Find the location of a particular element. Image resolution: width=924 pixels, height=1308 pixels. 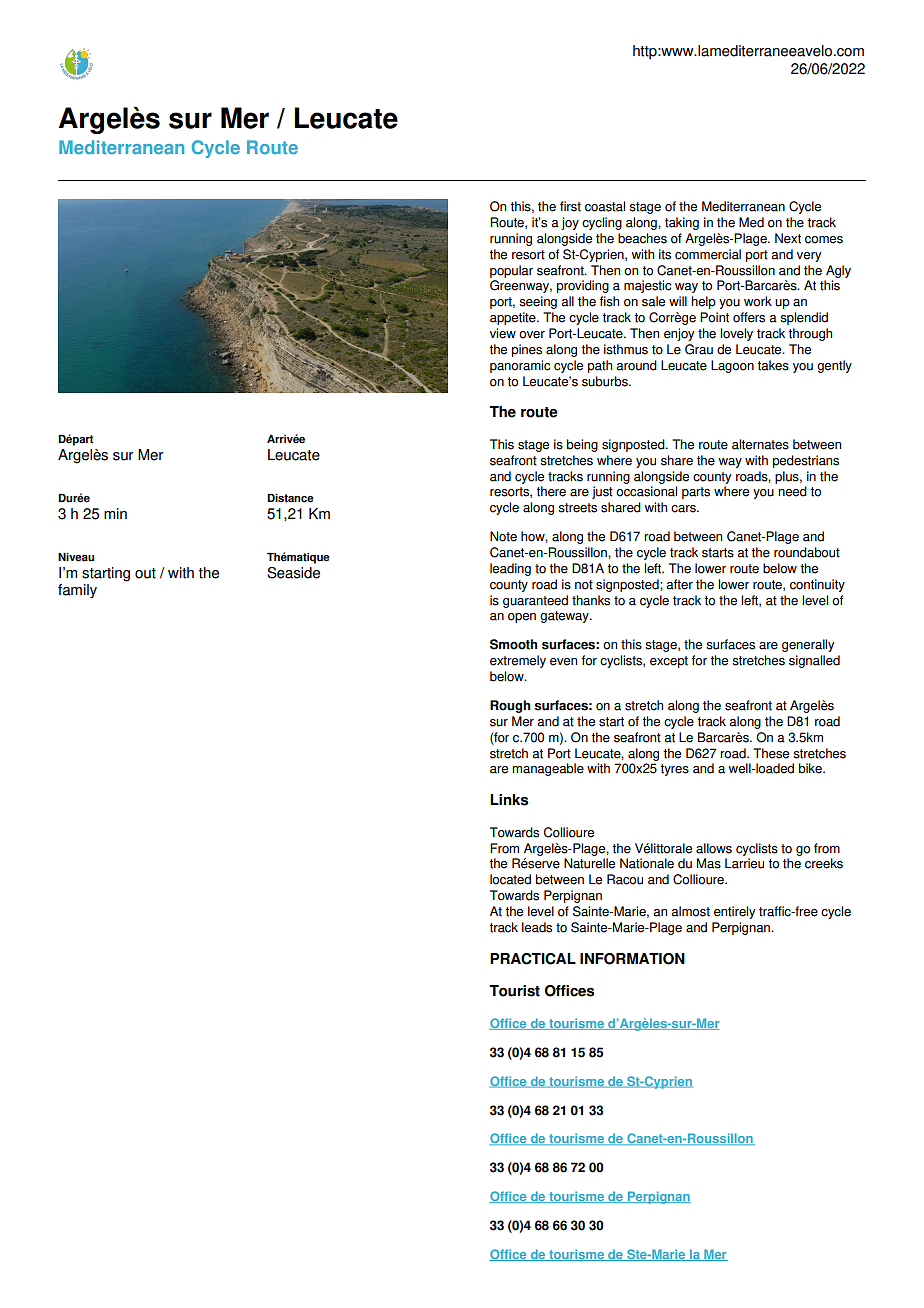

open is located at coordinates (522, 618).
